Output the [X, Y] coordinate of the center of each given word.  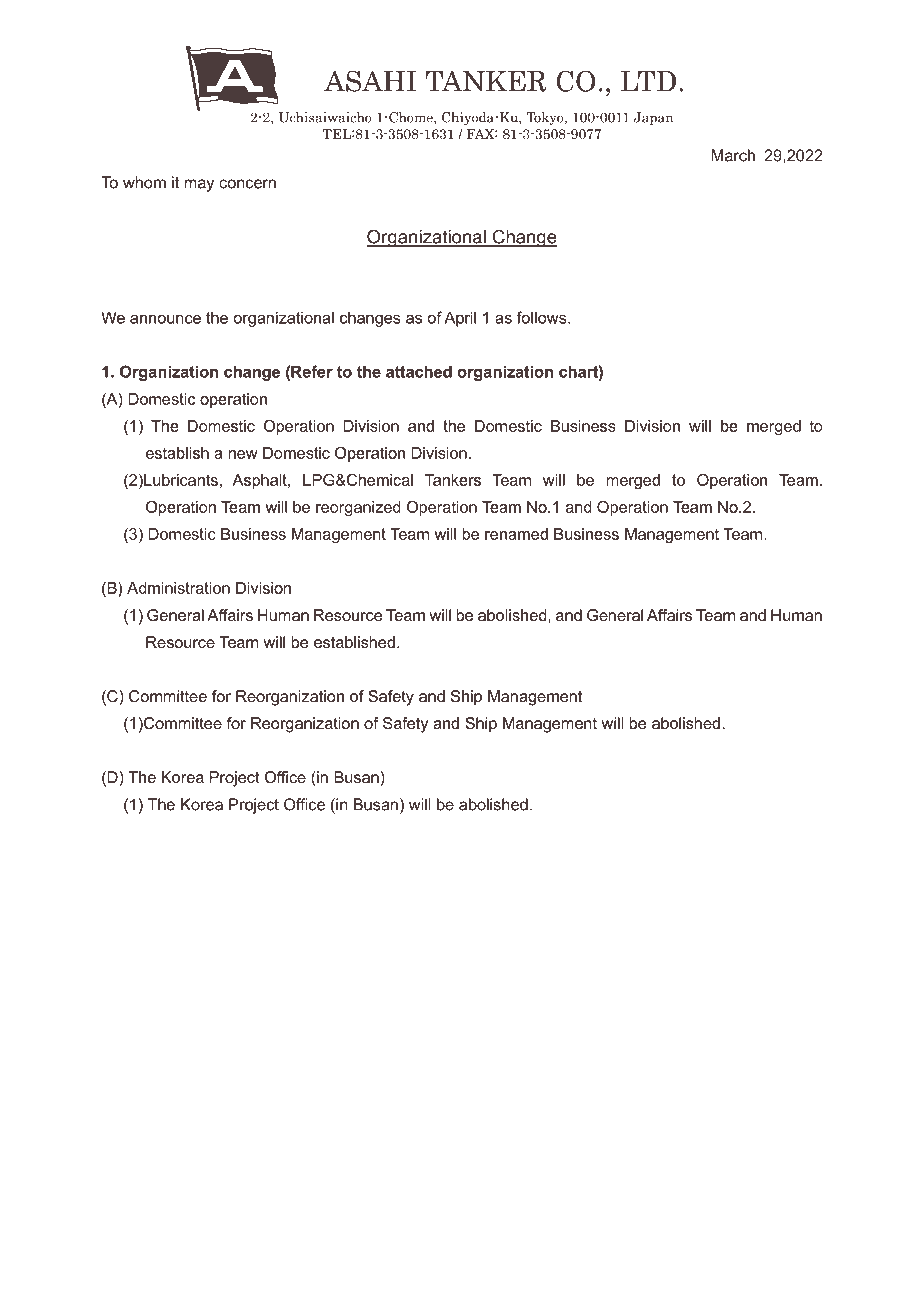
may [199, 185]
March [733, 155]
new [243, 454]
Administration [178, 588]
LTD [648, 81]
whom [144, 182]
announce [165, 319]
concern [247, 184]
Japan [653, 118]
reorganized [358, 508]
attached [419, 371]
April [460, 319]
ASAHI [370, 81]
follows [543, 317]
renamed [516, 534]
